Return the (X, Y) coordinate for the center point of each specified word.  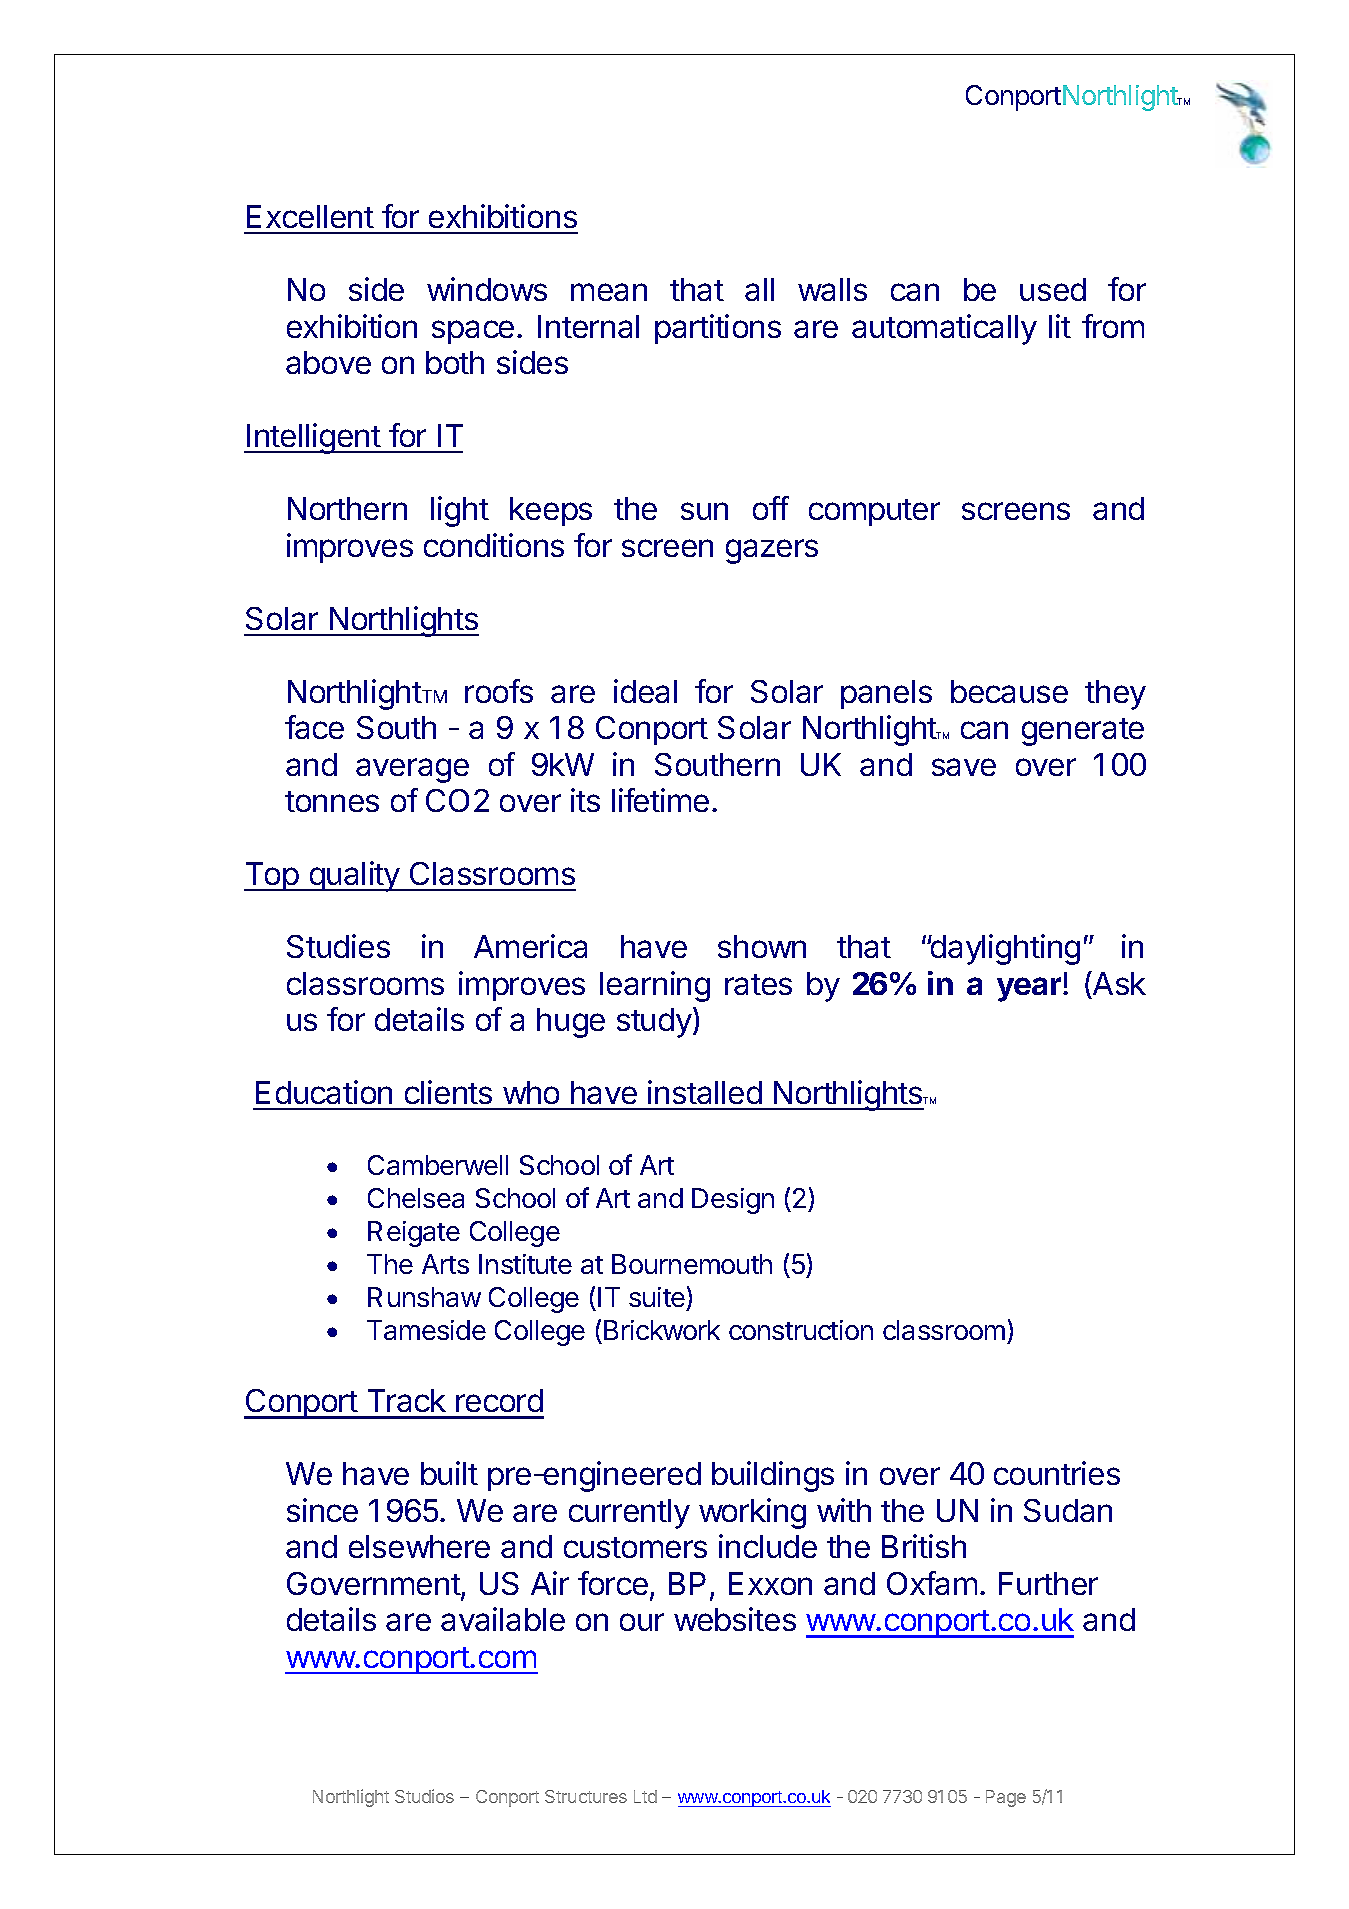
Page (1006, 1798)
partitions (718, 329)
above (328, 362)
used (1053, 289)
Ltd (645, 1796)
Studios (424, 1796)
